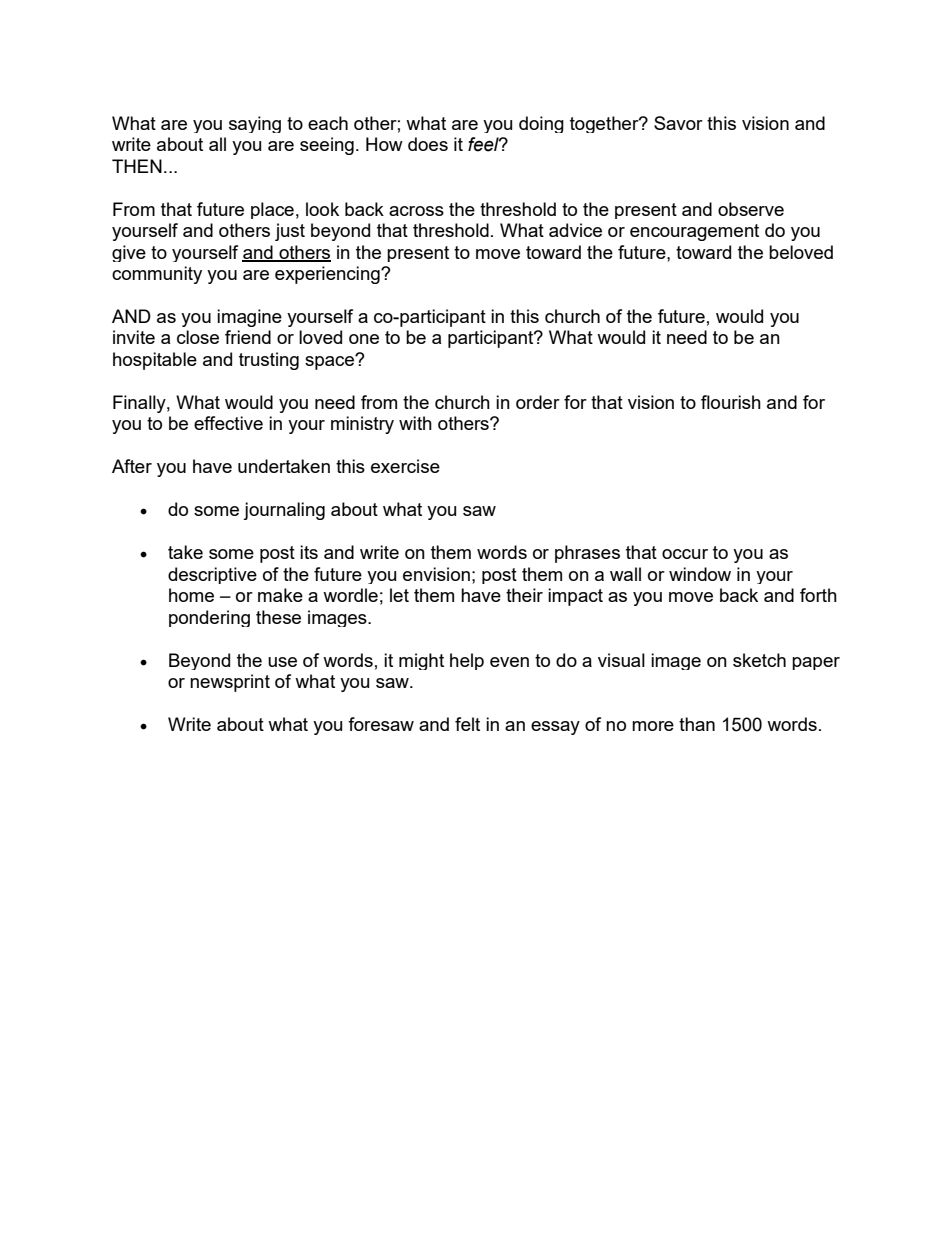  What do you see at coordinates (467, 724) in the page?
I see `felt` at bounding box center [467, 724].
